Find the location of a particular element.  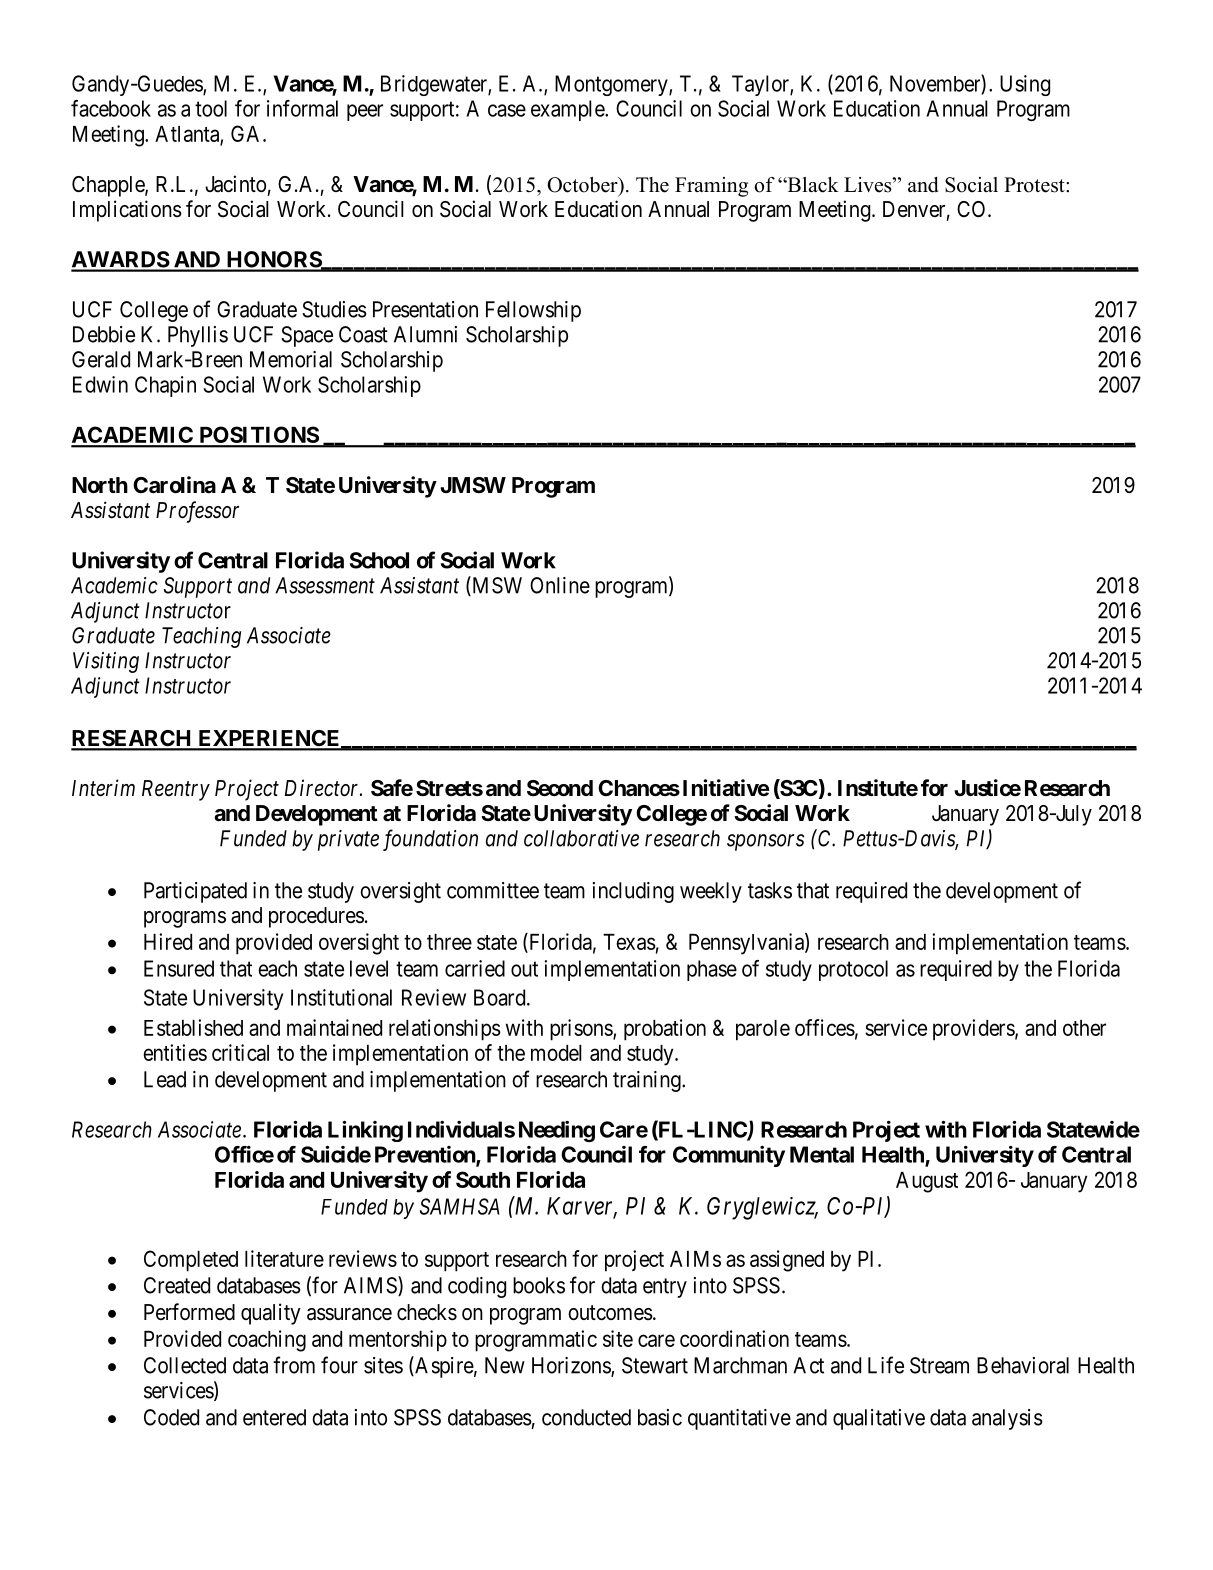

Using is located at coordinates (1025, 85).
